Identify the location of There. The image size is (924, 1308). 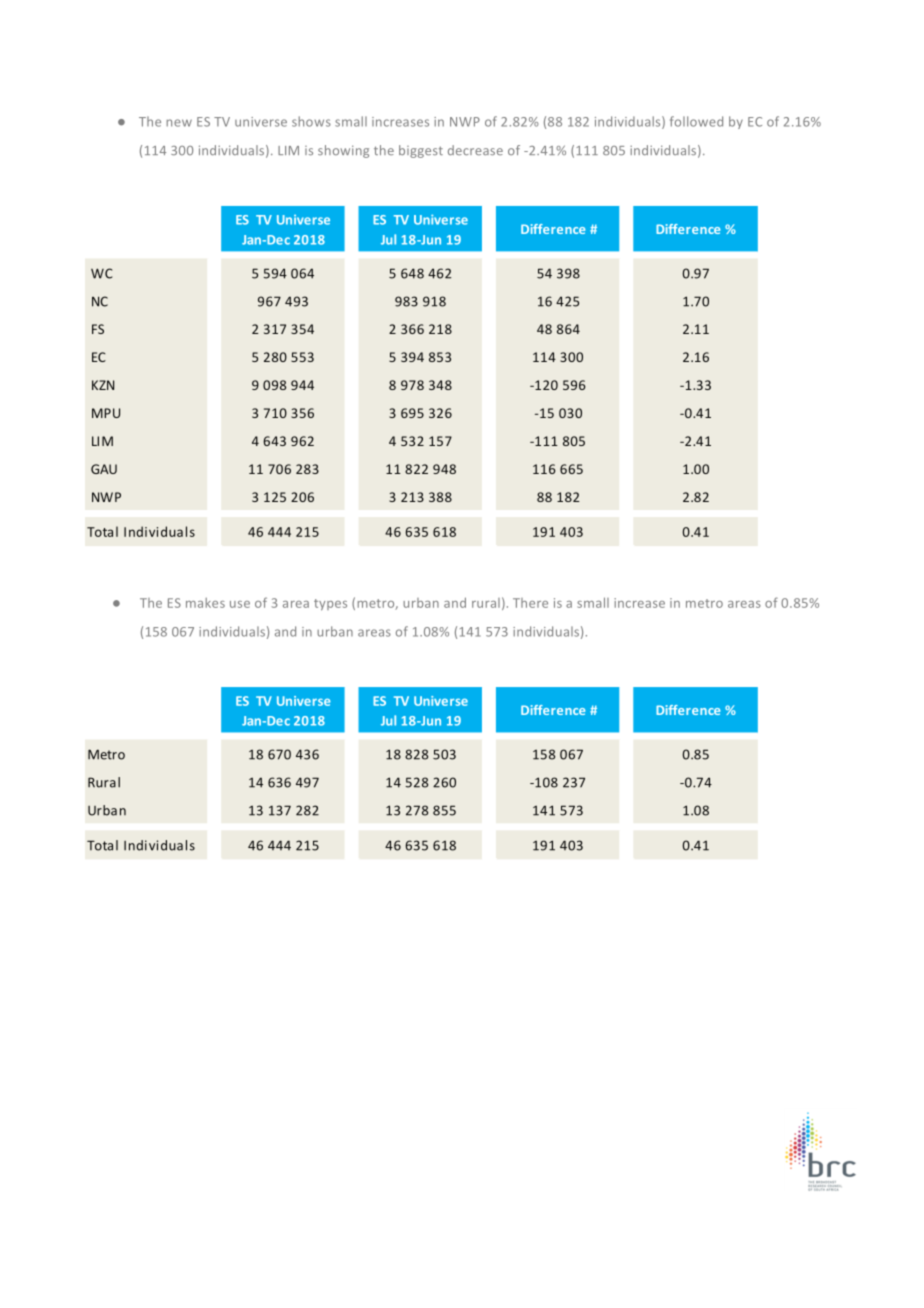
(530, 603).
